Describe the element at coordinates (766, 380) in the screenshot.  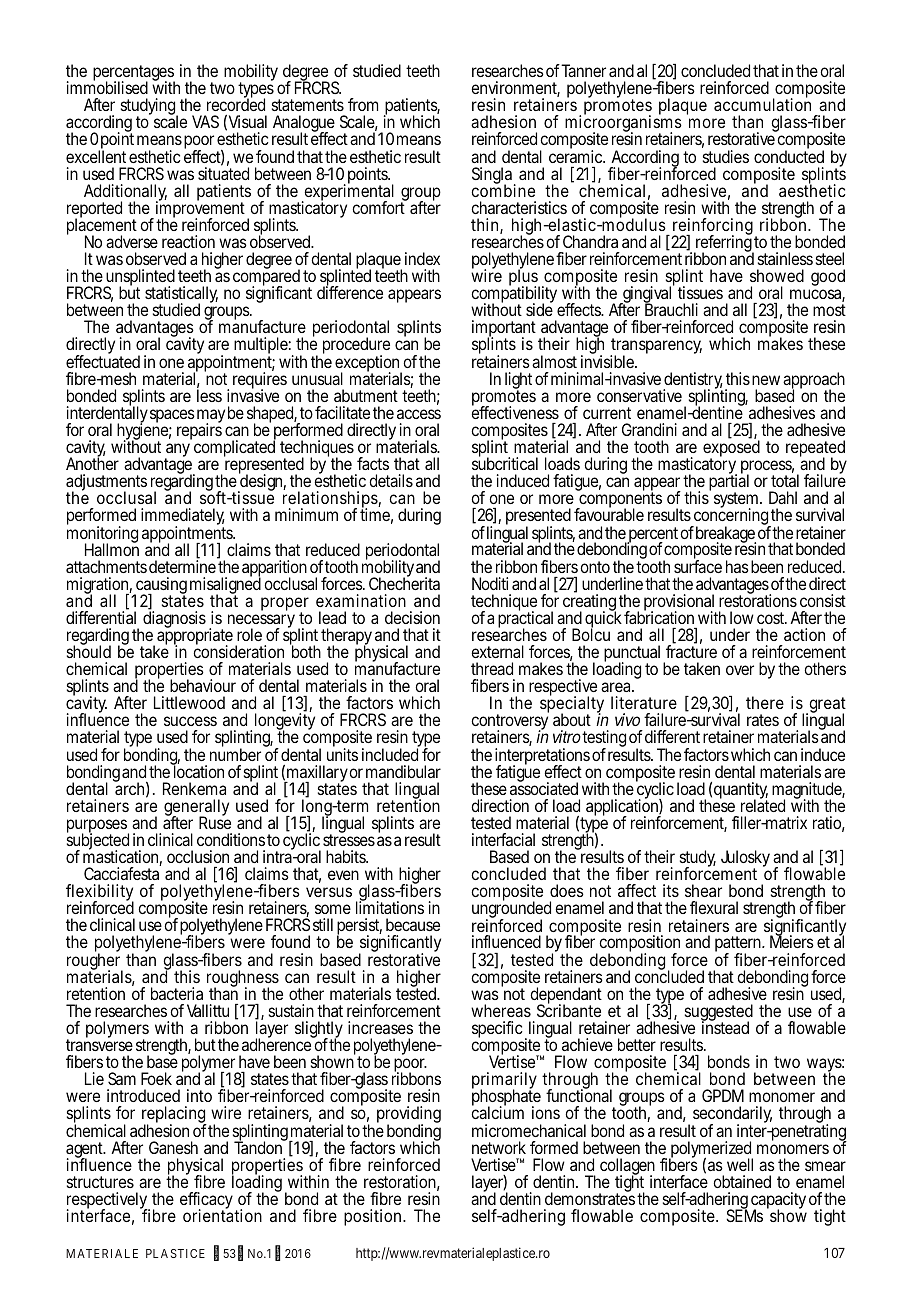
I see `new` at that location.
